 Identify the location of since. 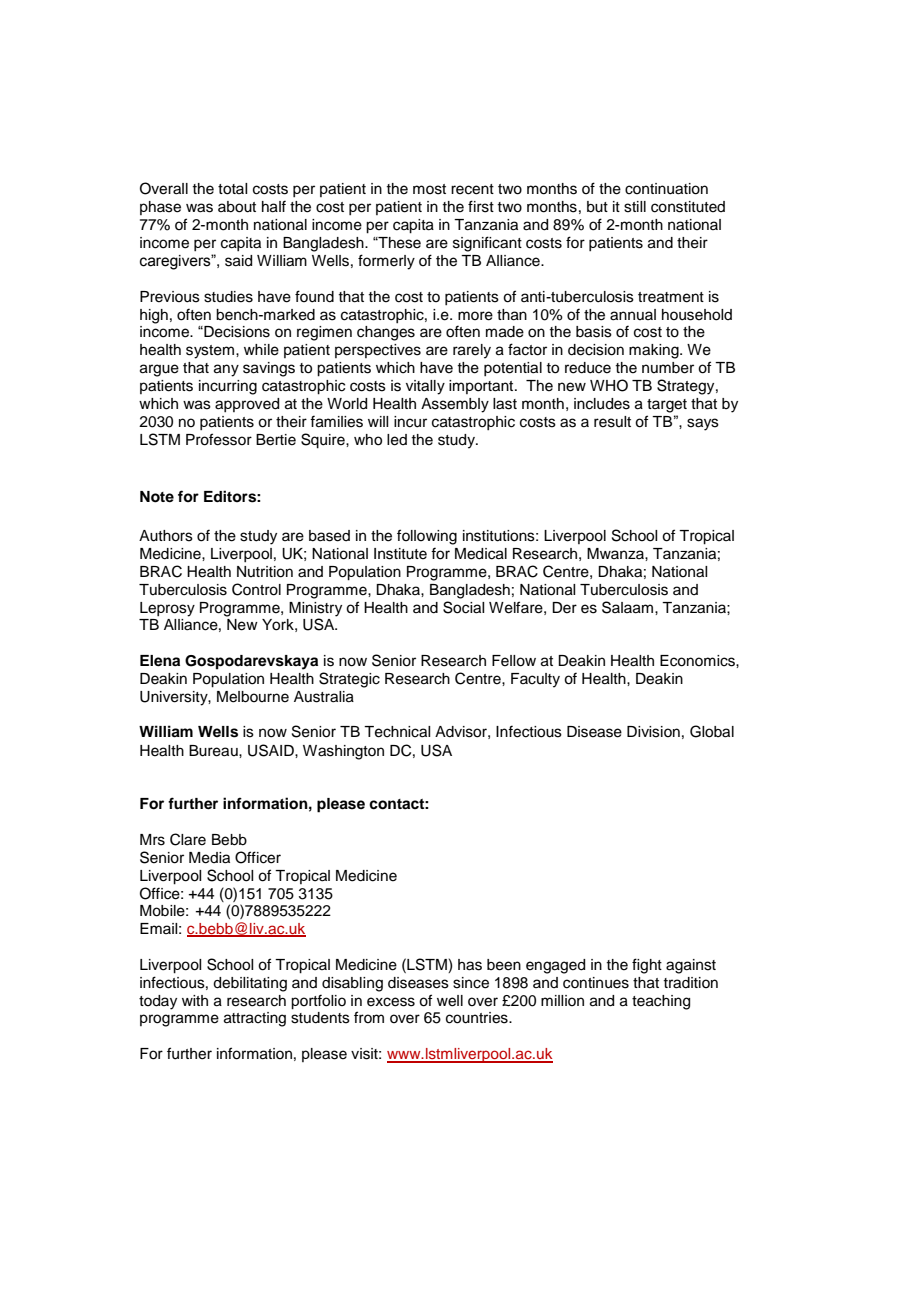
(471, 983).
